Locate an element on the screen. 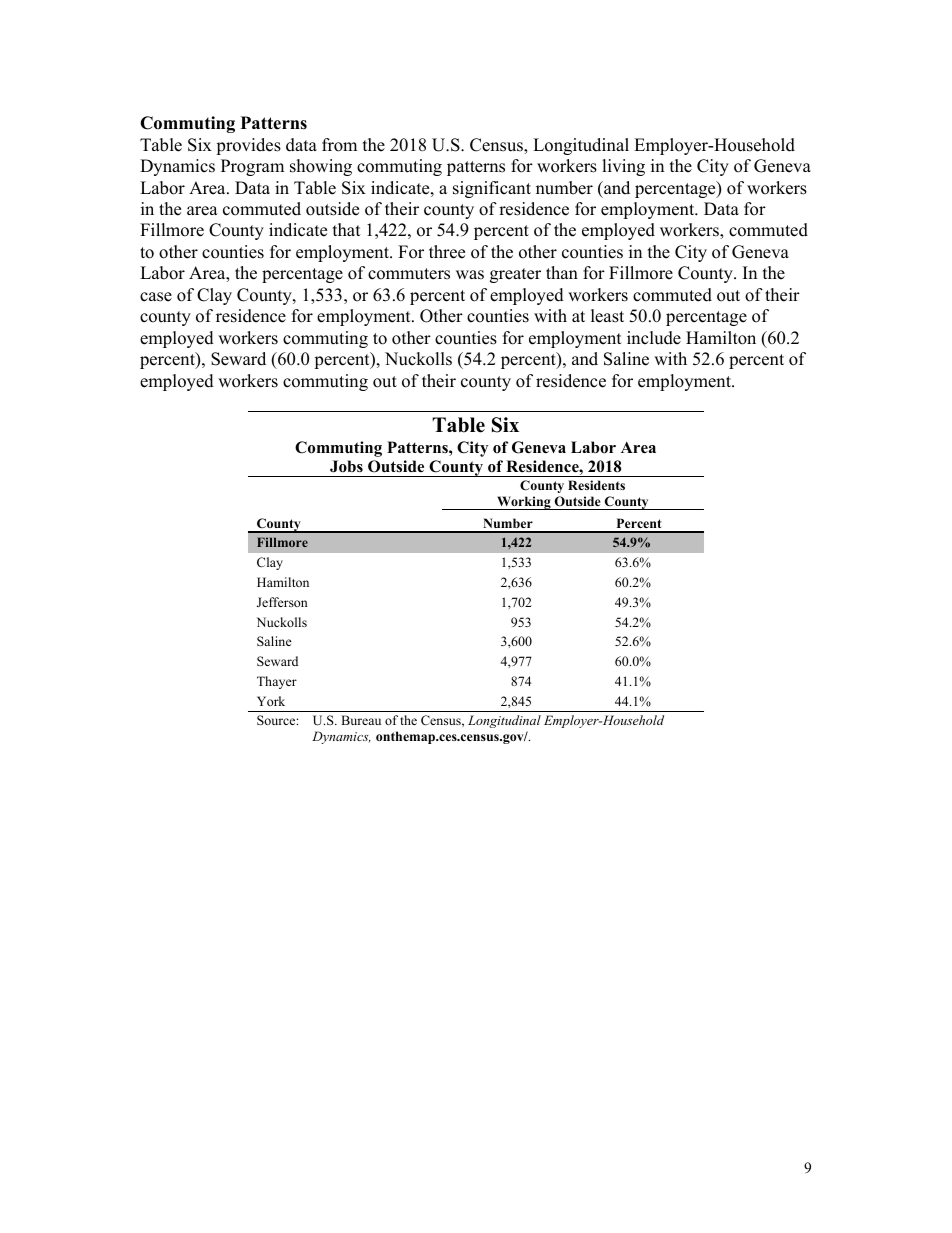 This screenshot has width=952, height=1233. Program is located at coordinates (252, 167).
